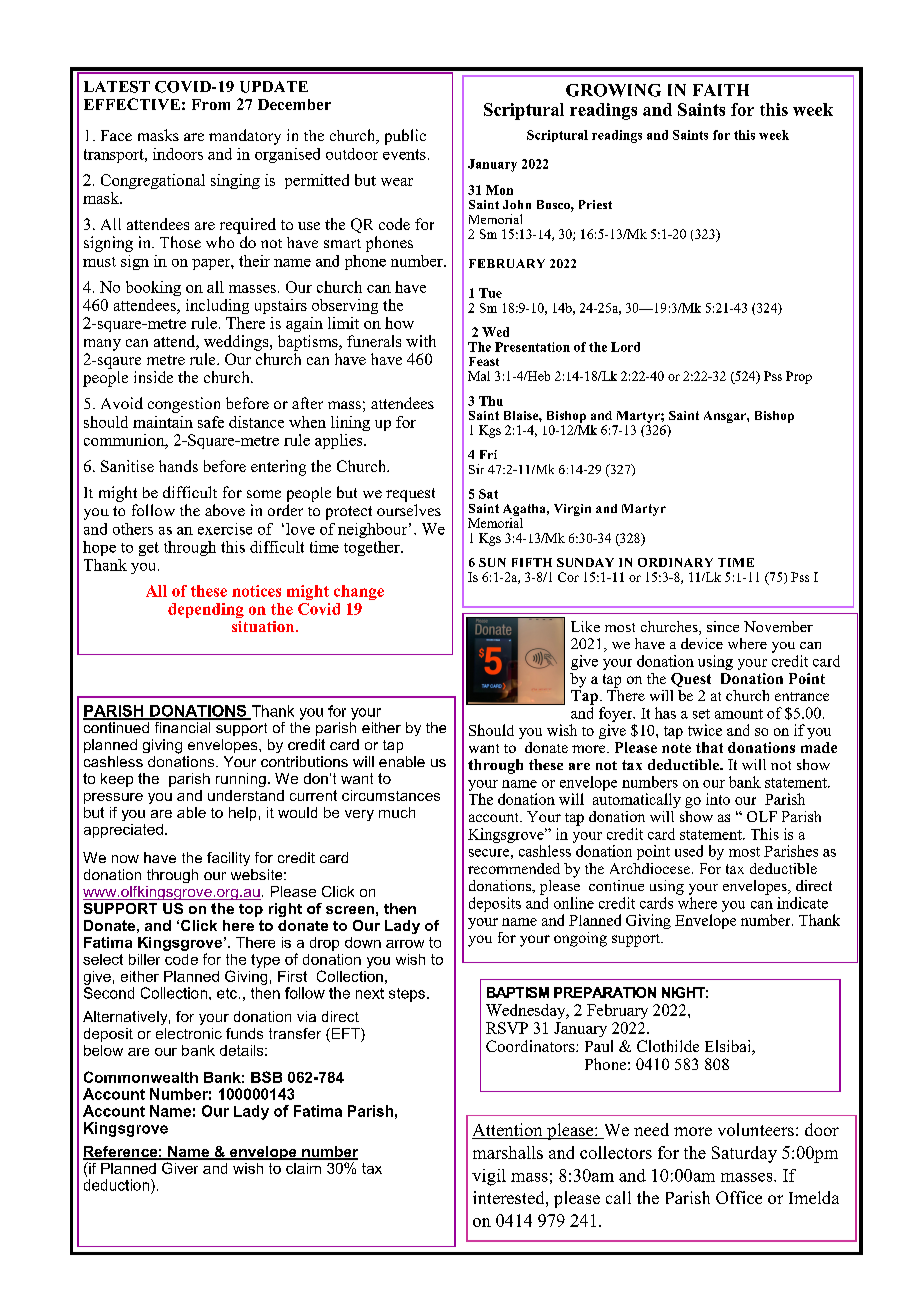  What do you see at coordinates (251, 910) in the page?
I see `top` at bounding box center [251, 910].
